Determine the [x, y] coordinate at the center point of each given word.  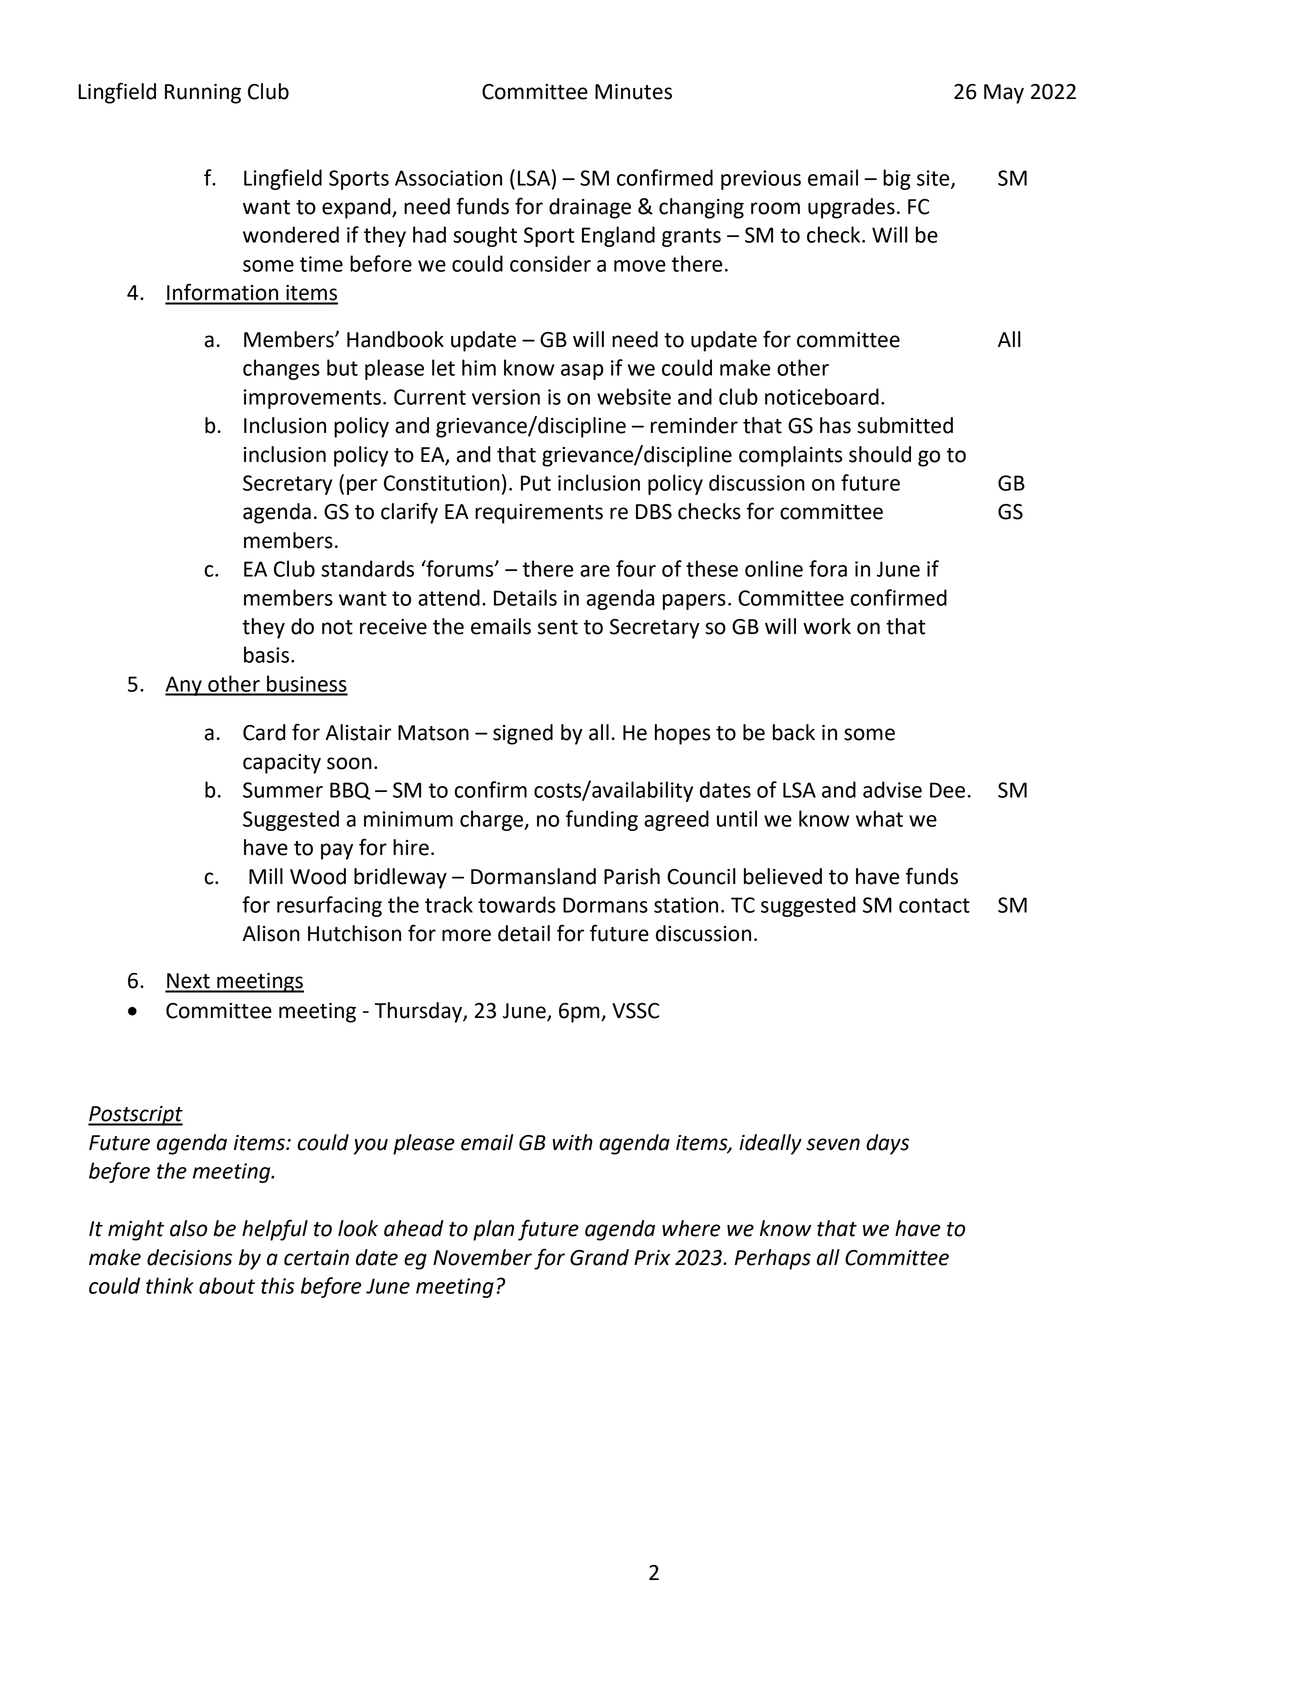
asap [582, 372]
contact [934, 905]
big [897, 179]
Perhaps [773, 1259]
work [827, 626]
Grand [599, 1257]
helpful [275, 1230]
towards [517, 904]
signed [523, 734]
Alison [271, 933]
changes [281, 369]
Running [203, 94]
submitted [905, 425]
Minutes [633, 92]
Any [184, 686]
